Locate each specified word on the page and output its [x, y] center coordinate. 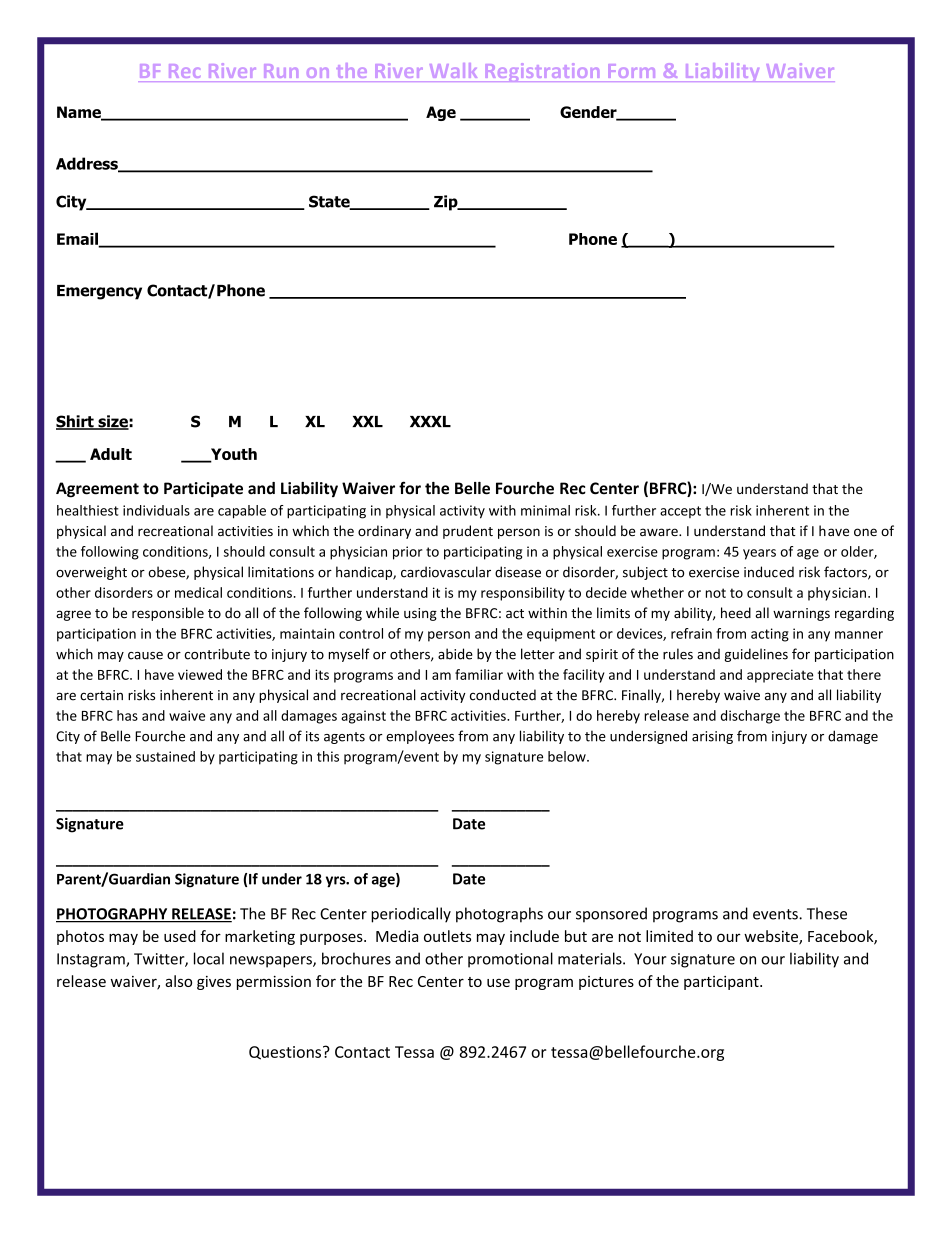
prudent [468, 532]
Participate [203, 490]
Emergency [99, 292]
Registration [542, 72]
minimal [545, 510]
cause [145, 656]
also [178, 981]
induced [769, 572]
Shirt [76, 422]
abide [455, 654]
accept [680, 512]
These [827, 913]
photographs [499, 915]
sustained [165, 756]
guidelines [756, 655]
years [759, 554]
